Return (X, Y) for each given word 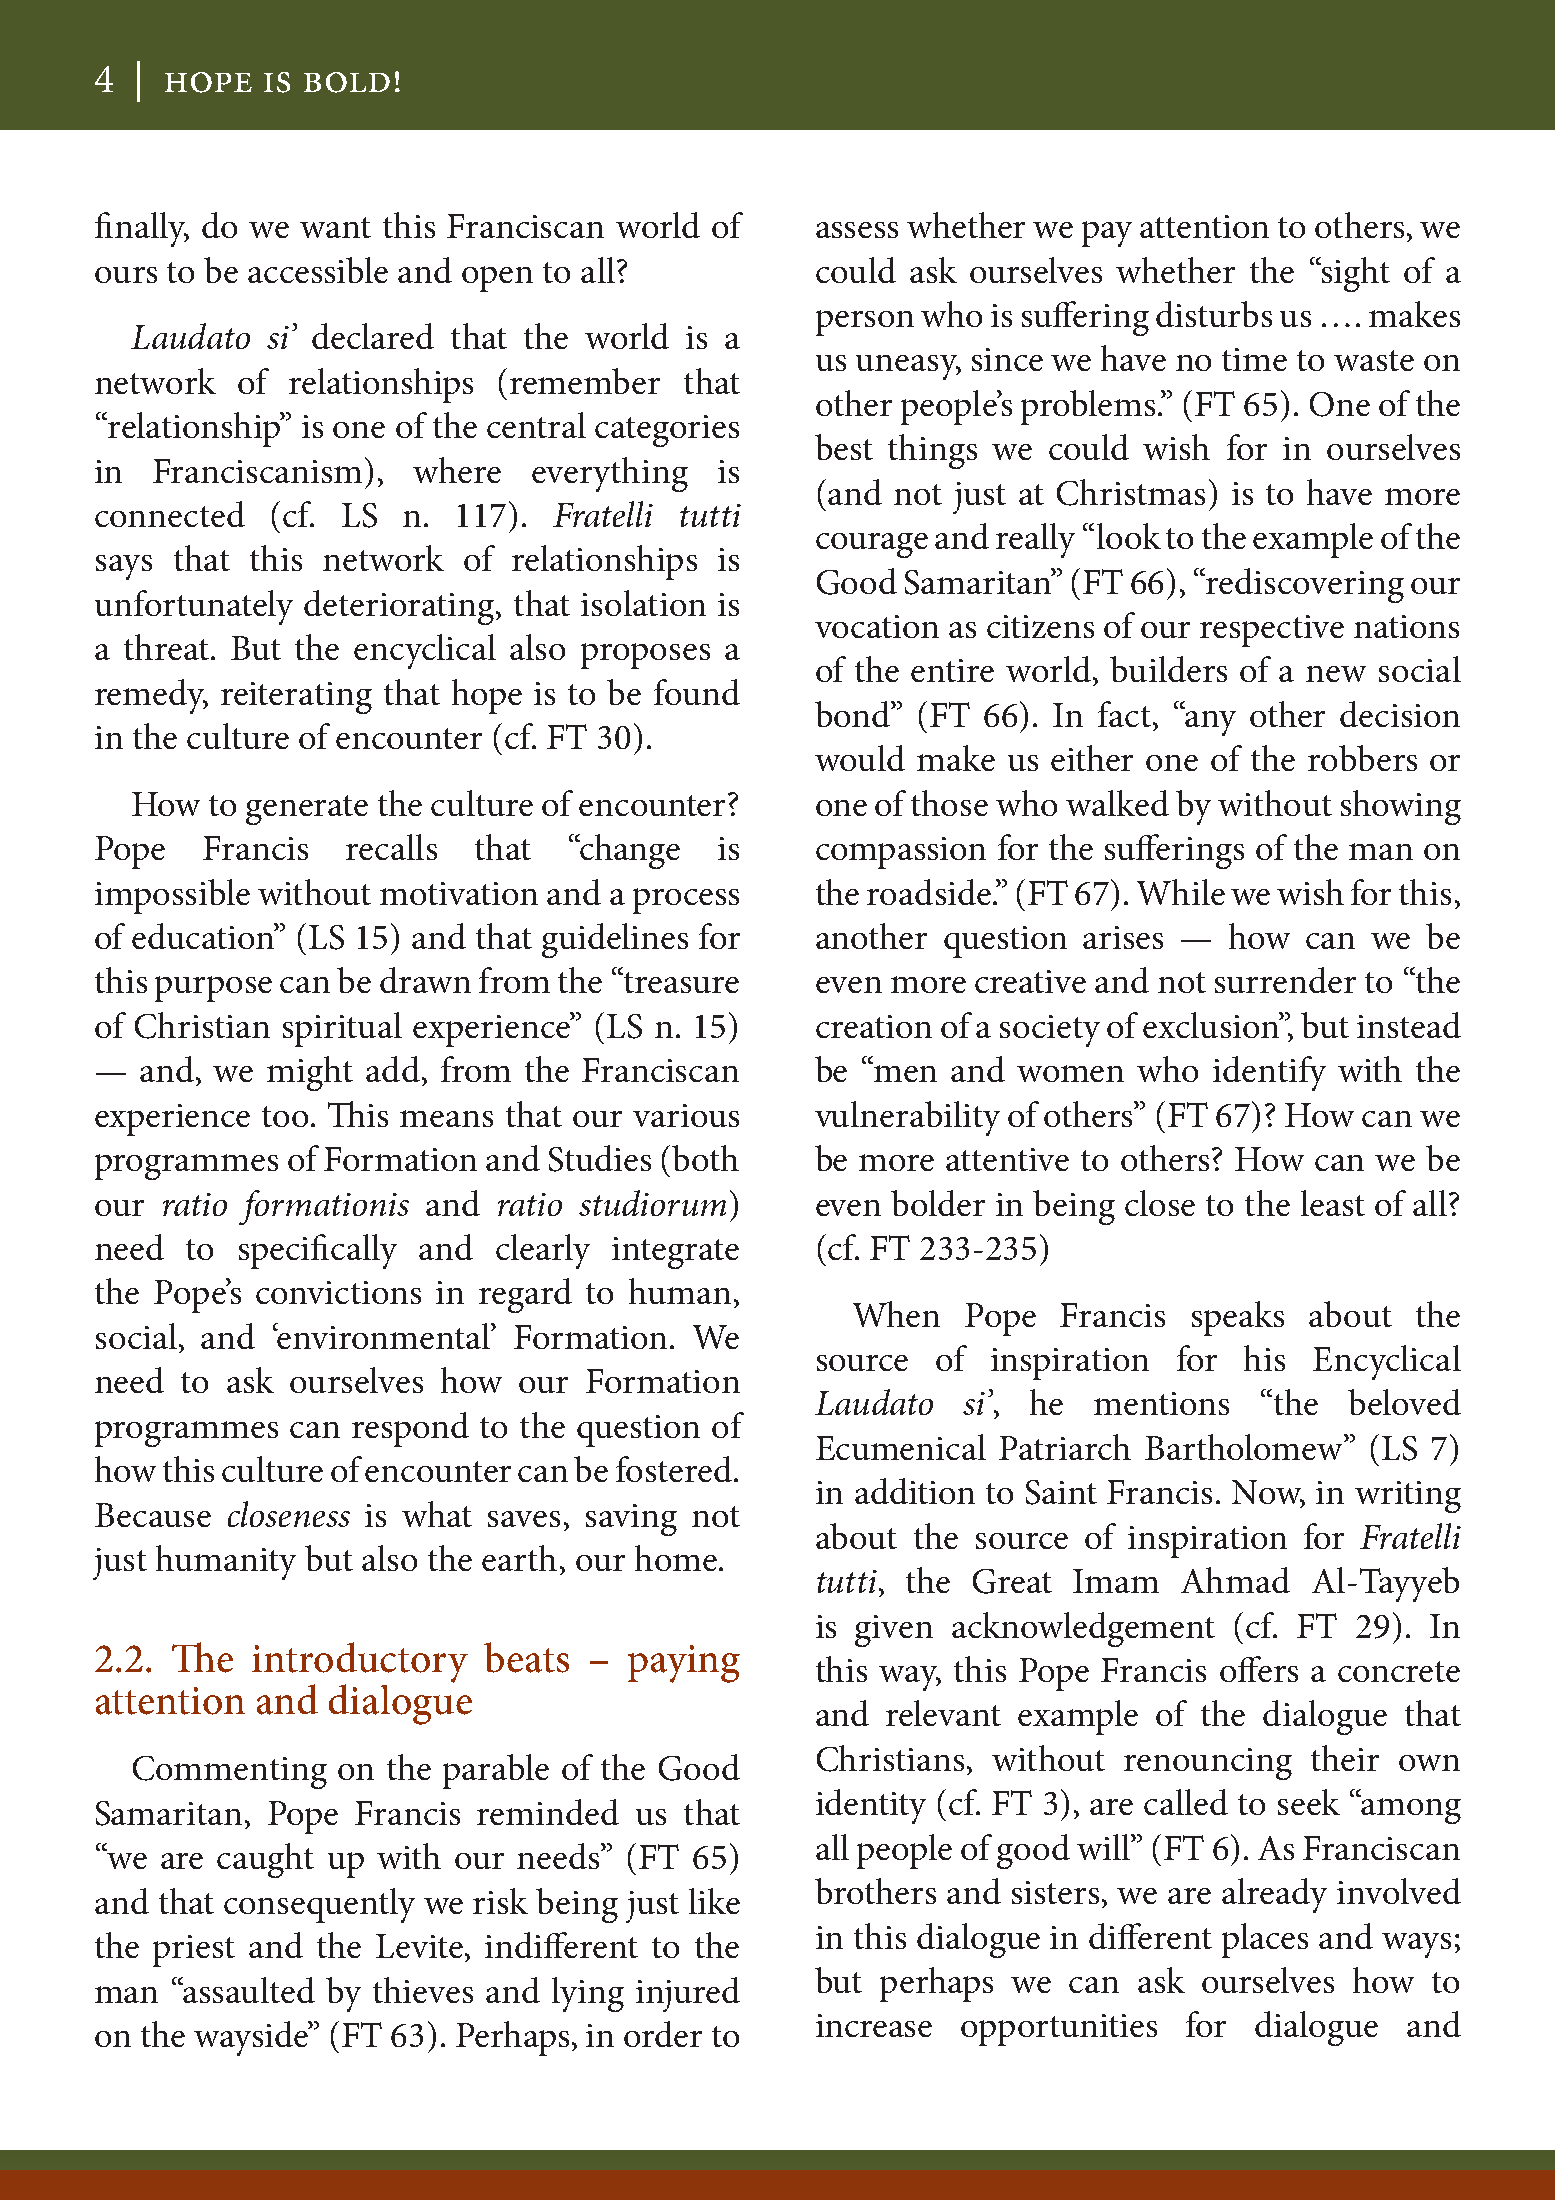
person (865, 323)
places (1265, 1940)
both (705, 1158)
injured (688, 1994)
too (287, 1116)
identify (1269, 1073)
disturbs (1214, 314)
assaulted (248, 1990)
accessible (318, 270)
